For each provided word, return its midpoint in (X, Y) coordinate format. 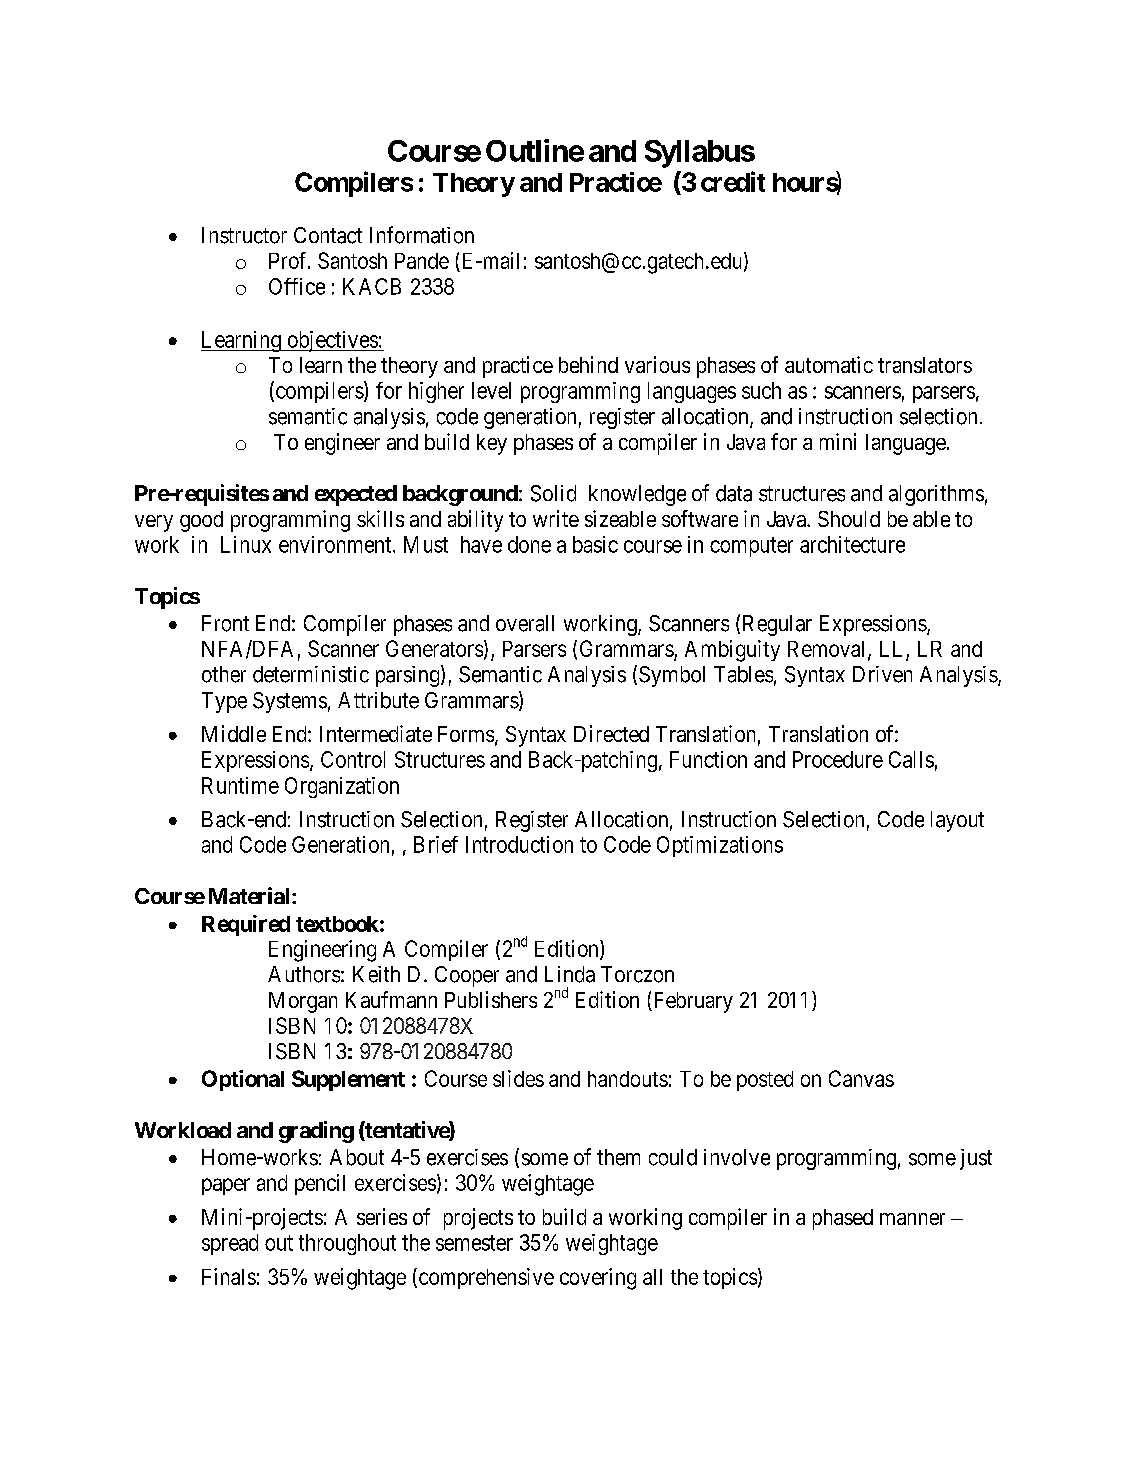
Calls (911, 759)
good (201, 521)
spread (230, 1244)
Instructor (244, 235)
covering (598, 1279)
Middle (234, 733)
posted (765, 1081)
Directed (611, 733)
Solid (553, 493)
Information (422, 235)
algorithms (936, 495)
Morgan (303, 1002)
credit (733, 181)
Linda (570, 974)
